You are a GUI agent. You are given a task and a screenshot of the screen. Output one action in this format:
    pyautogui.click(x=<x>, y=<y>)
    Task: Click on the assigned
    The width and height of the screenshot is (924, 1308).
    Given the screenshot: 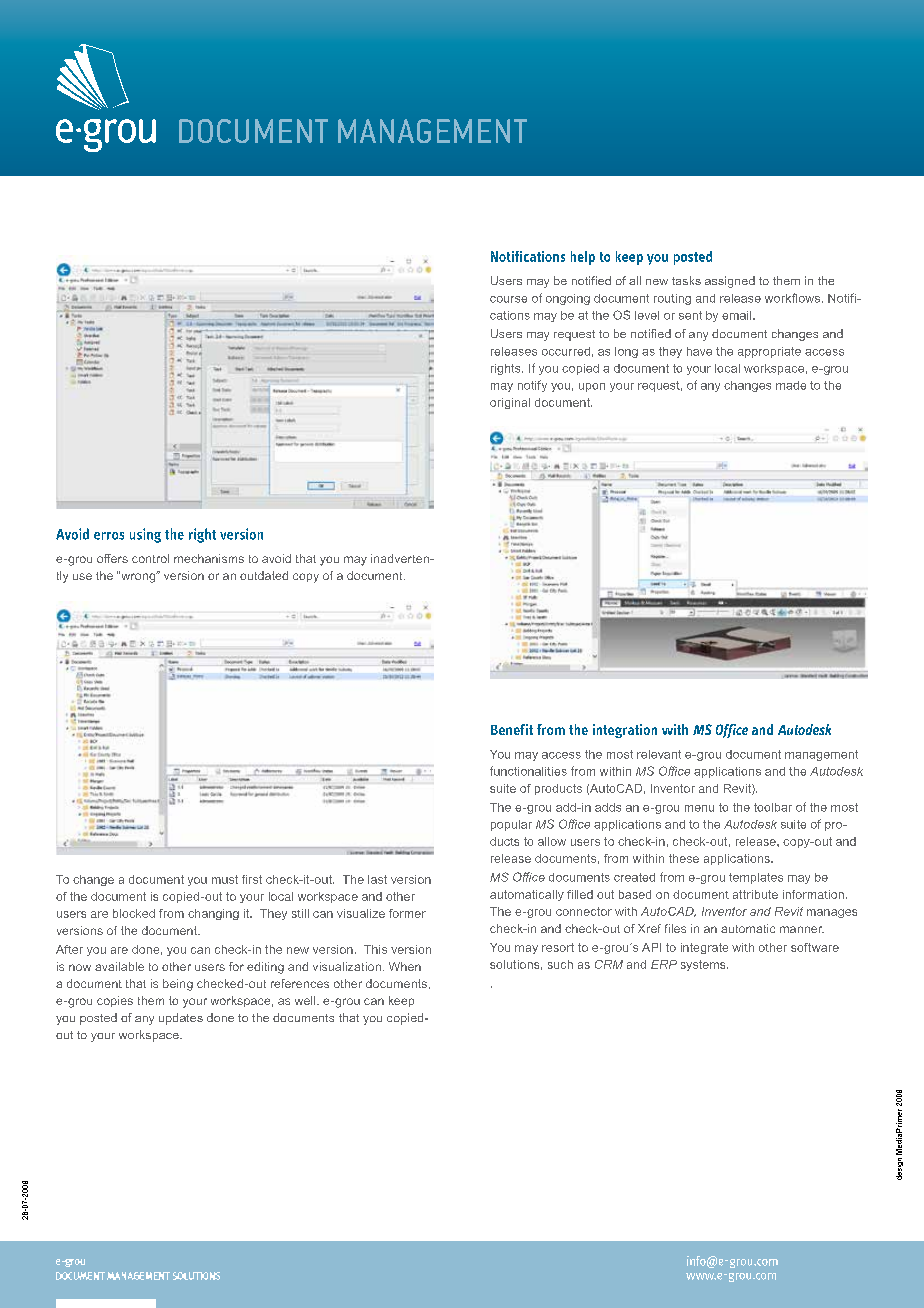 What is the action you would take?
    pyautogui.click(x=730, y=282)
